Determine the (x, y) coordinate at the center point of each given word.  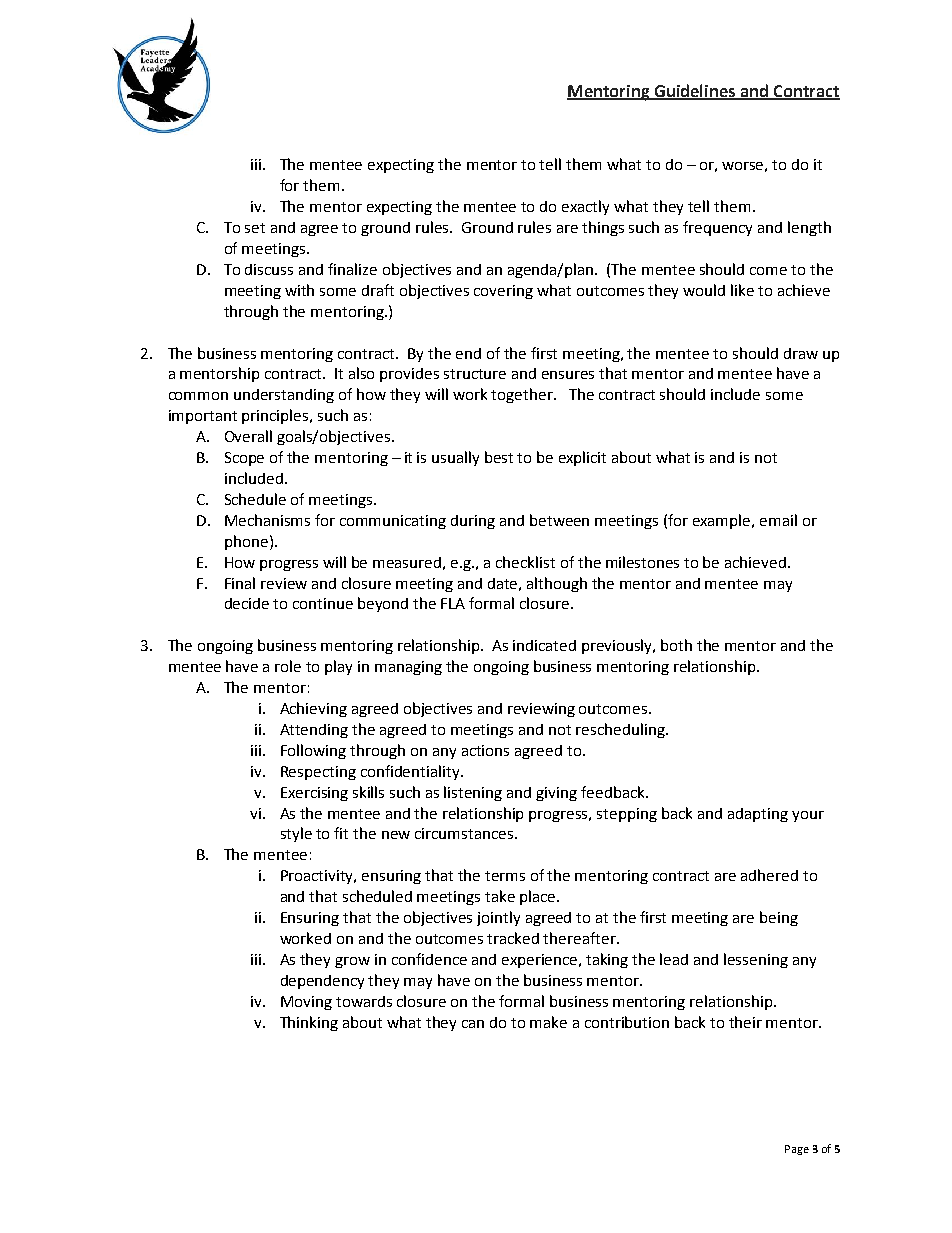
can (473, 1024)
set (255, 228)
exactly (585, 207)
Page (797, 1150)
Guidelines (695, 91)
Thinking (309, 1023)
